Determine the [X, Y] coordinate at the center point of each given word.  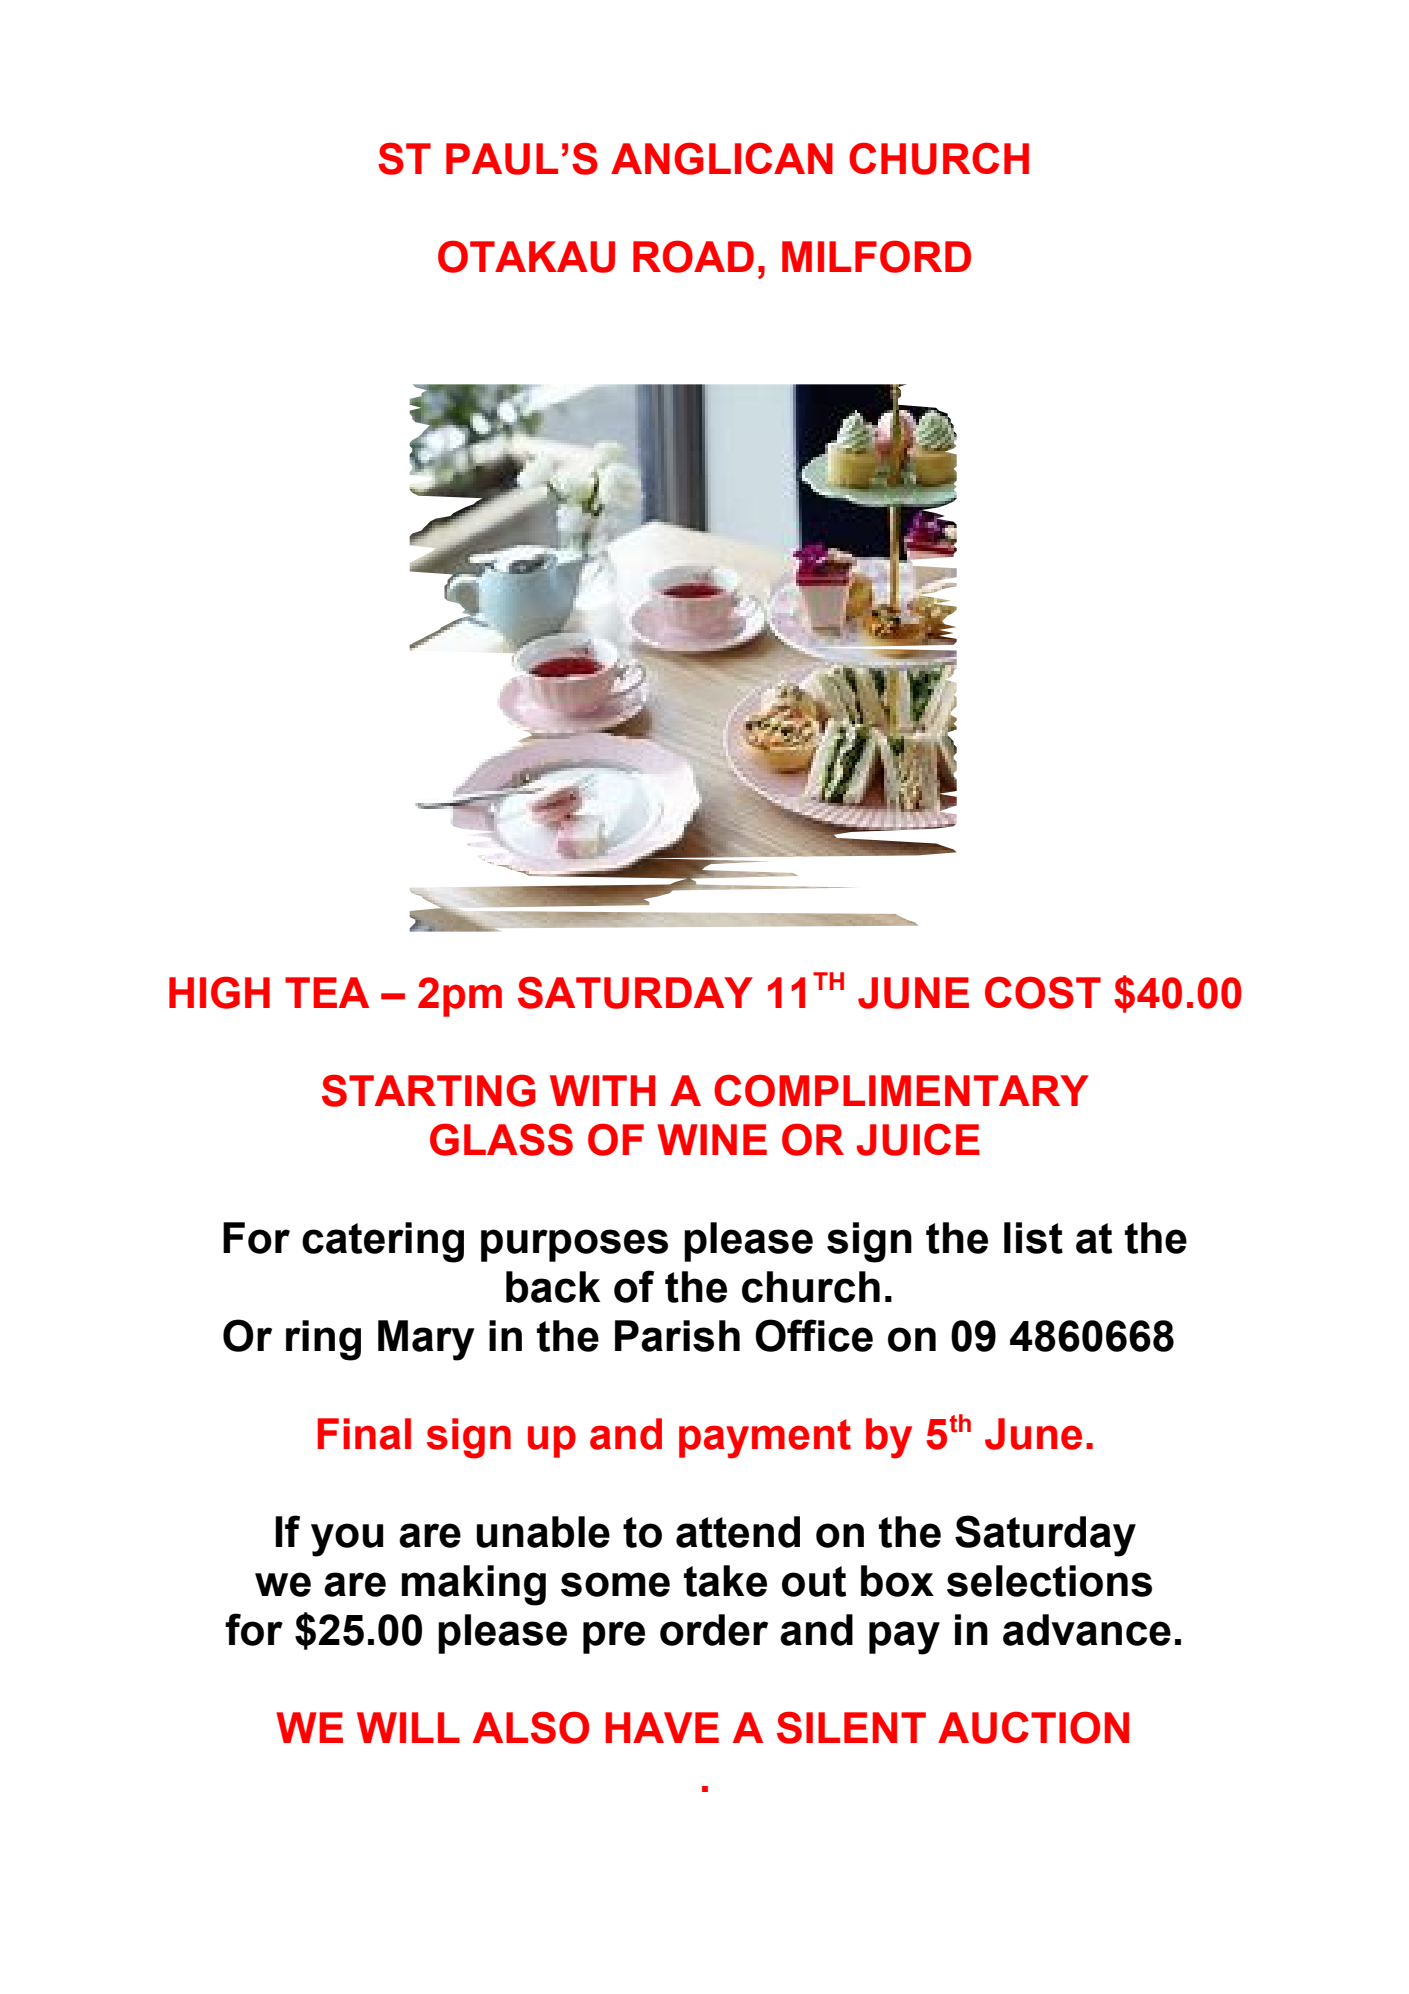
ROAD [693, 256]
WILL [408, 1727]
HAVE [662, 1727]
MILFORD [876, 256]
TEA [327, 992]
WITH [602, 1090]
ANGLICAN [722, 158]
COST [1043, 992]
